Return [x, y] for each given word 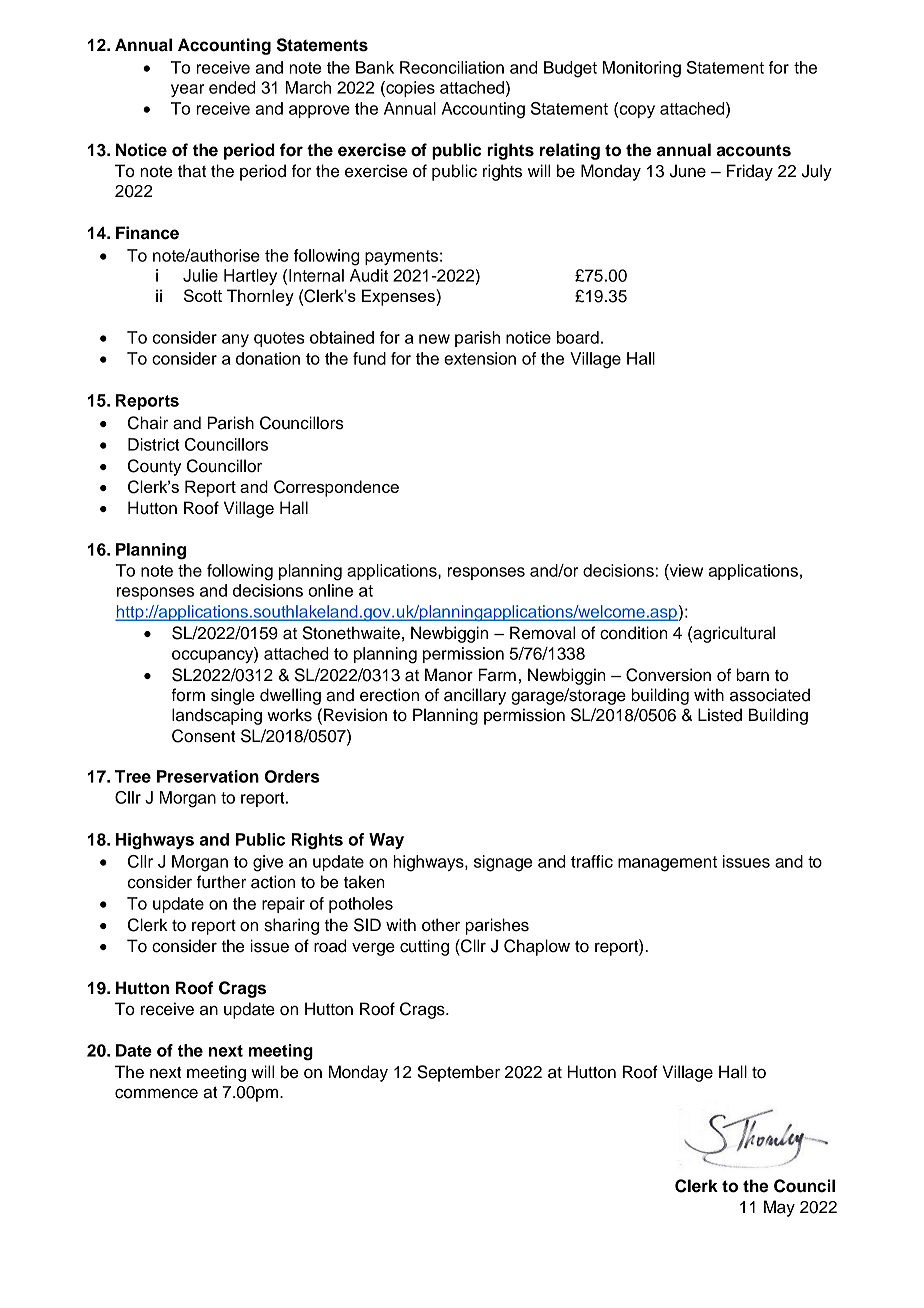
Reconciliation [452, 67]
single [233, 696]
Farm [497, 675]
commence [156, 1094]
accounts [754, 150]
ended [232, 87]
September [458, 1073]
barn [752, 675]
